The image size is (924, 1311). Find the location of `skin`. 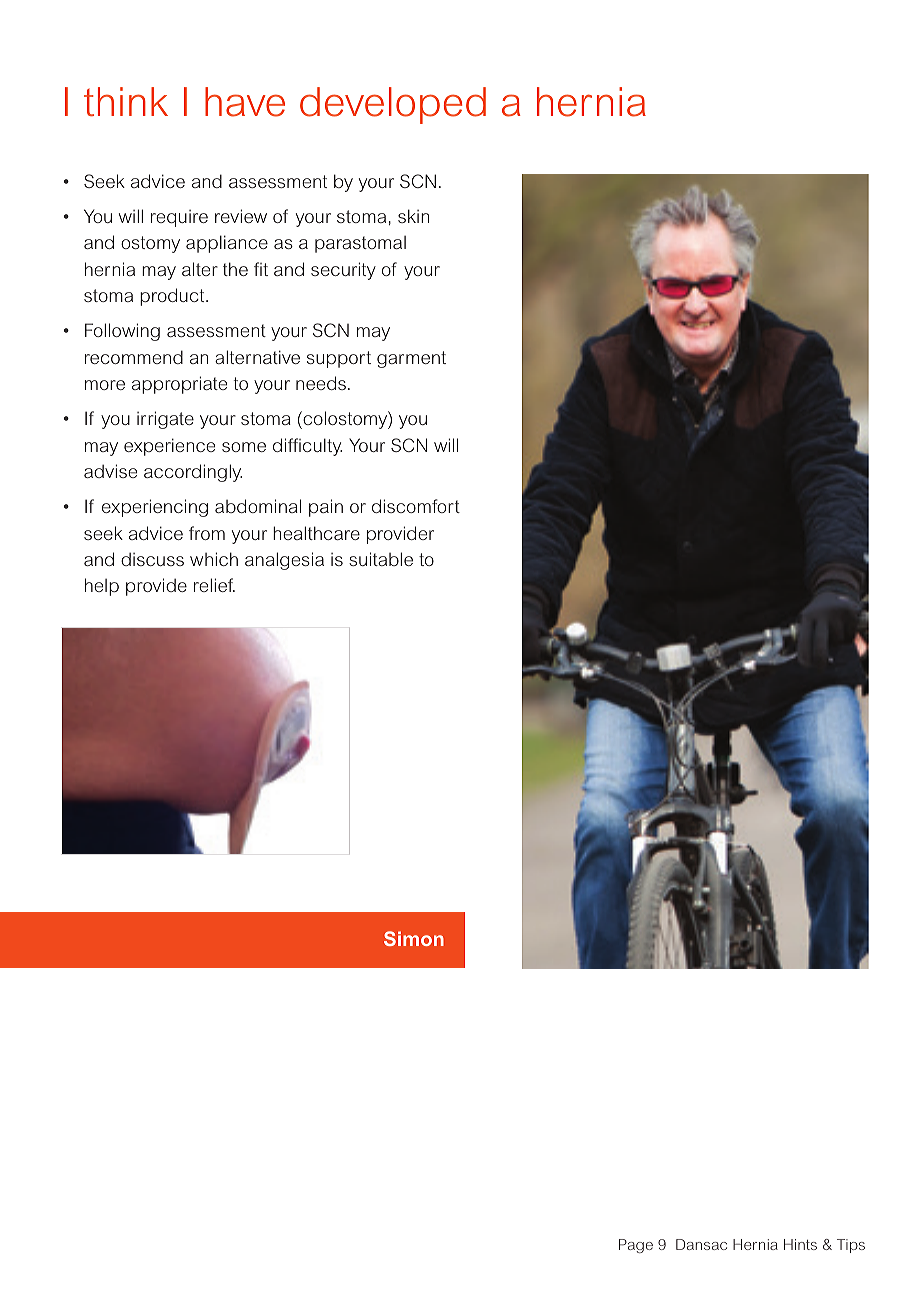

skin is located at coordinates (413, 216).
